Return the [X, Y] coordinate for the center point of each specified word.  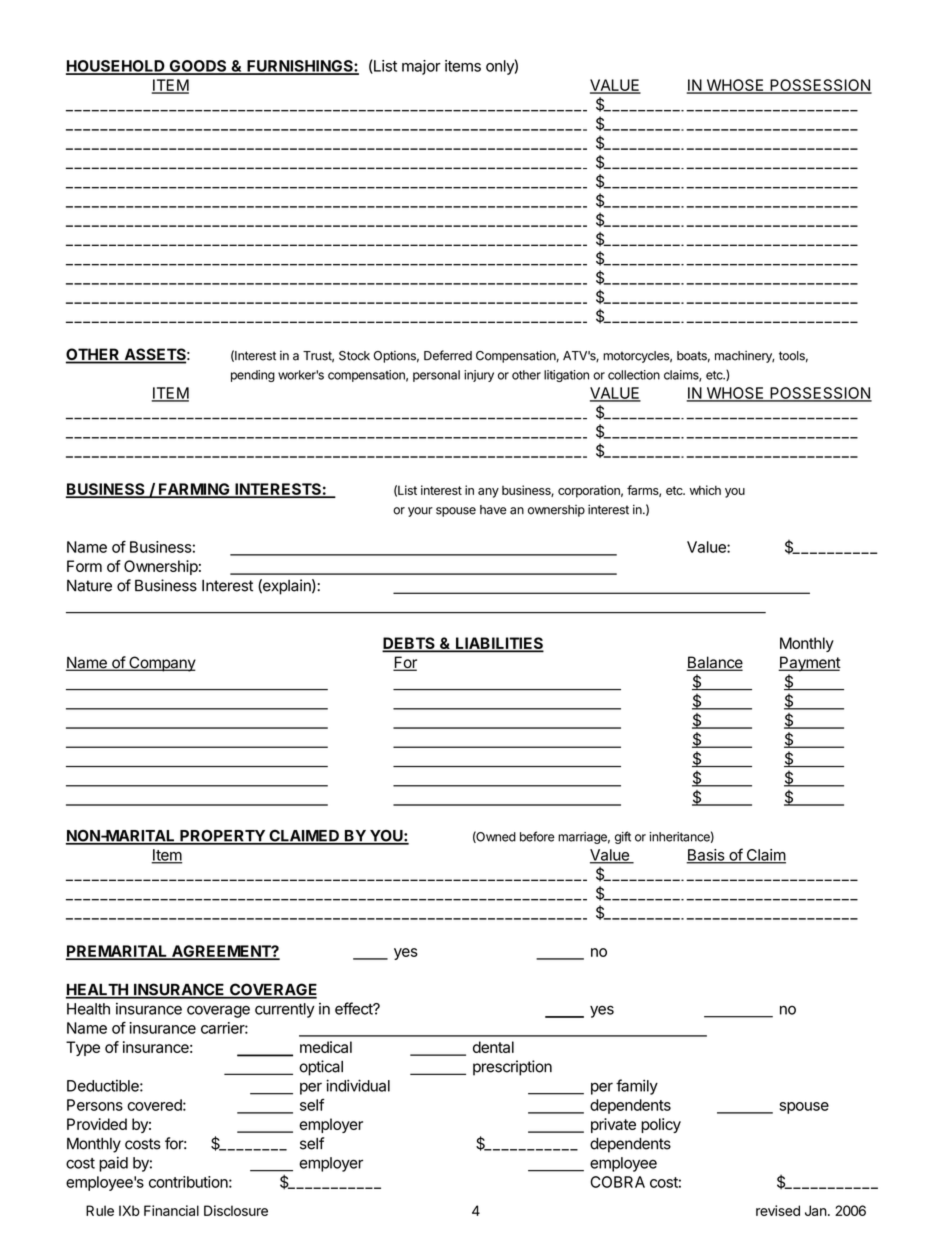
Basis [706, 856]
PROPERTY [222, 837]
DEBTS [409, 644]
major [421, 67]
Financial [171, 1210]
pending [253, 376]
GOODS [198, 67]
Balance [714, 663]
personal [436, 376]
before [537, 836]
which [705, 490]
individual [358, 1085]
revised [778, 1210]
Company [161, 664]
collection [634, 375]
